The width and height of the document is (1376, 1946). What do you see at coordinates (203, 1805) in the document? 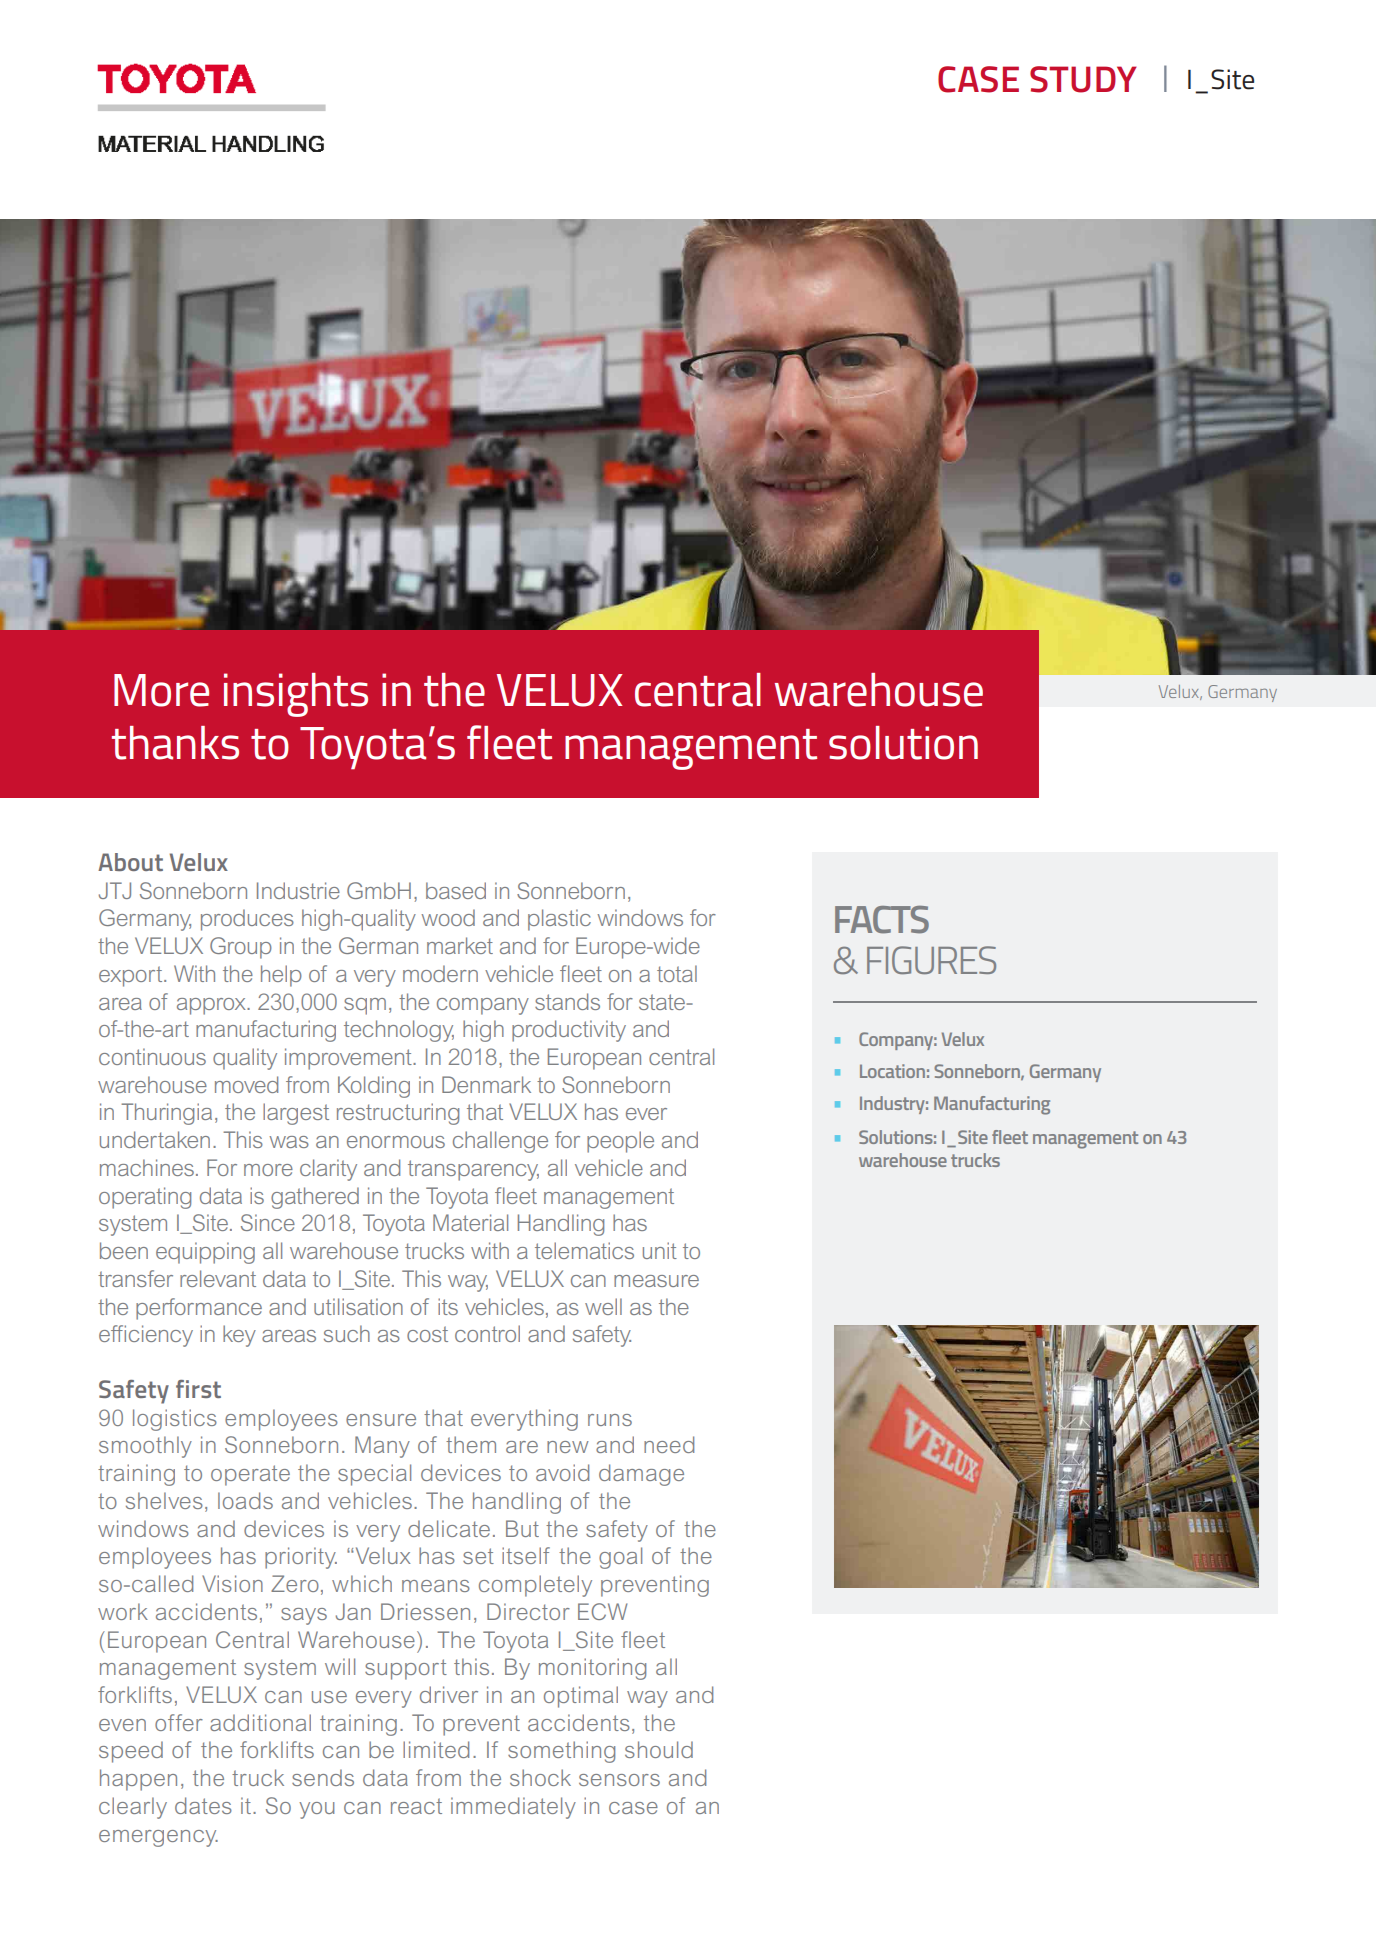
I see `dates` at bounding box center [203, 1805].
